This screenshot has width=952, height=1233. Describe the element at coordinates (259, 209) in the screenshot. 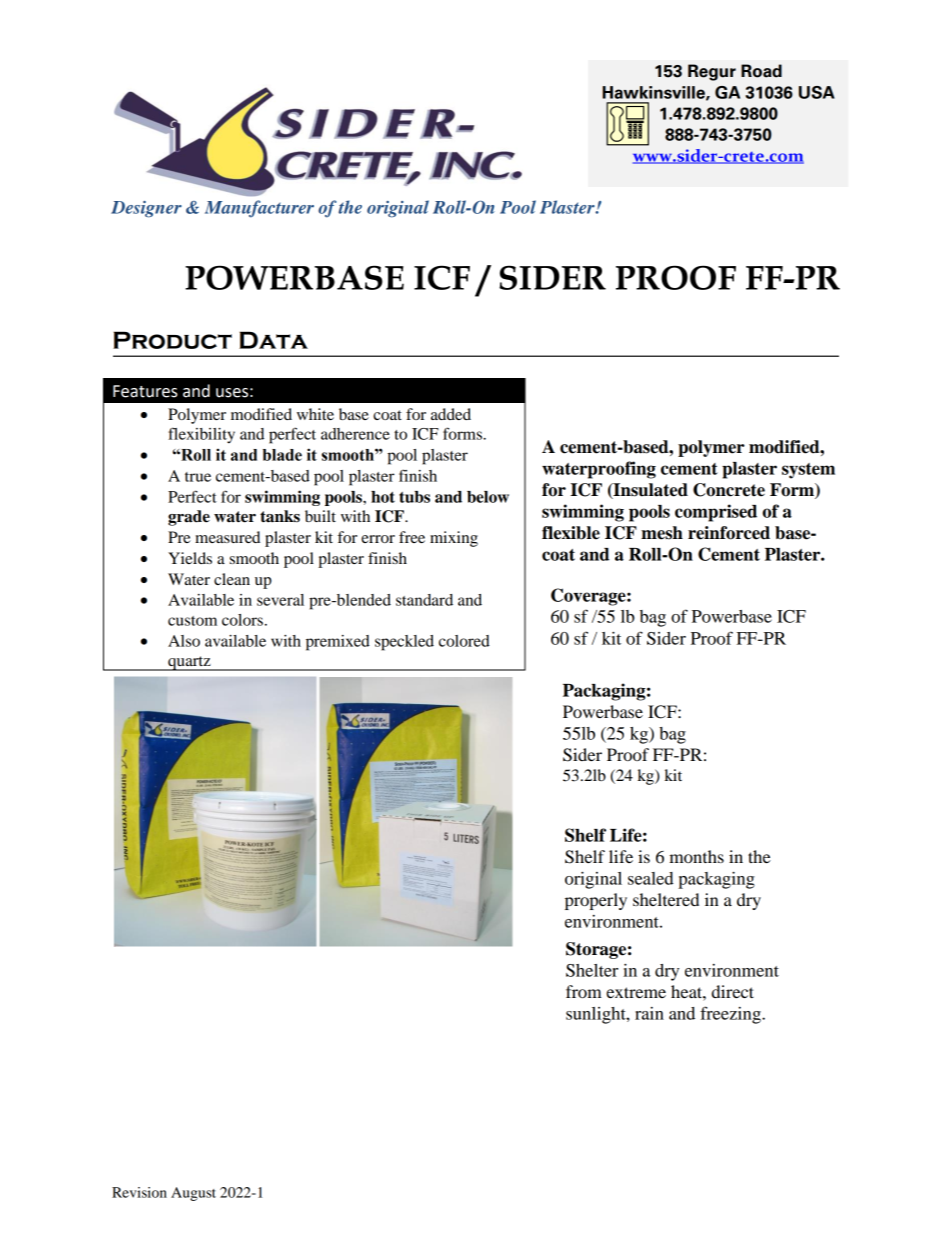

I see `Manufacturer` at that location.
